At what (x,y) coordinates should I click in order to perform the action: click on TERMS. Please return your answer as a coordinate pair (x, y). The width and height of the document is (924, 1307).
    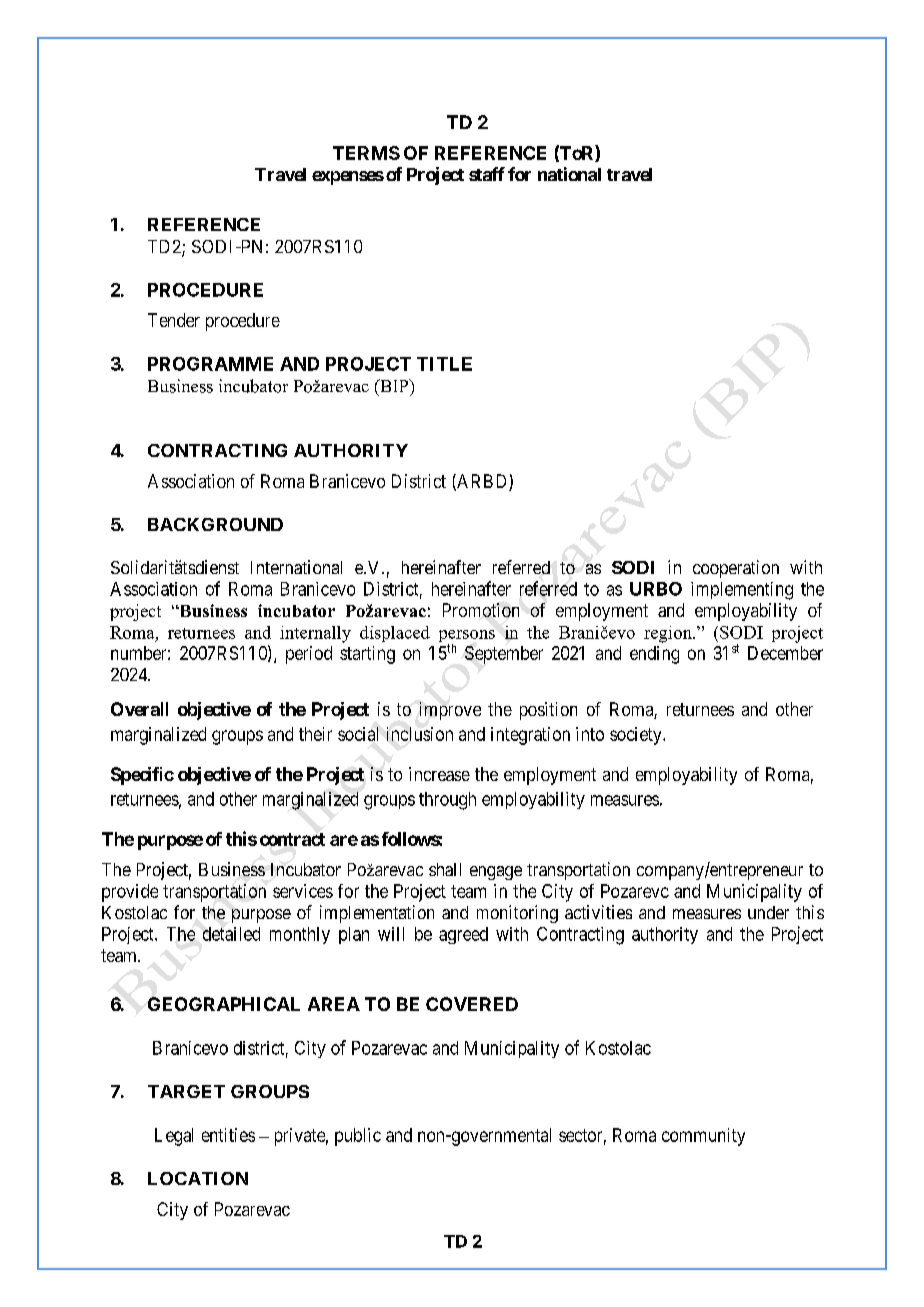
    Looking at the image, I should click on (366, 153).
